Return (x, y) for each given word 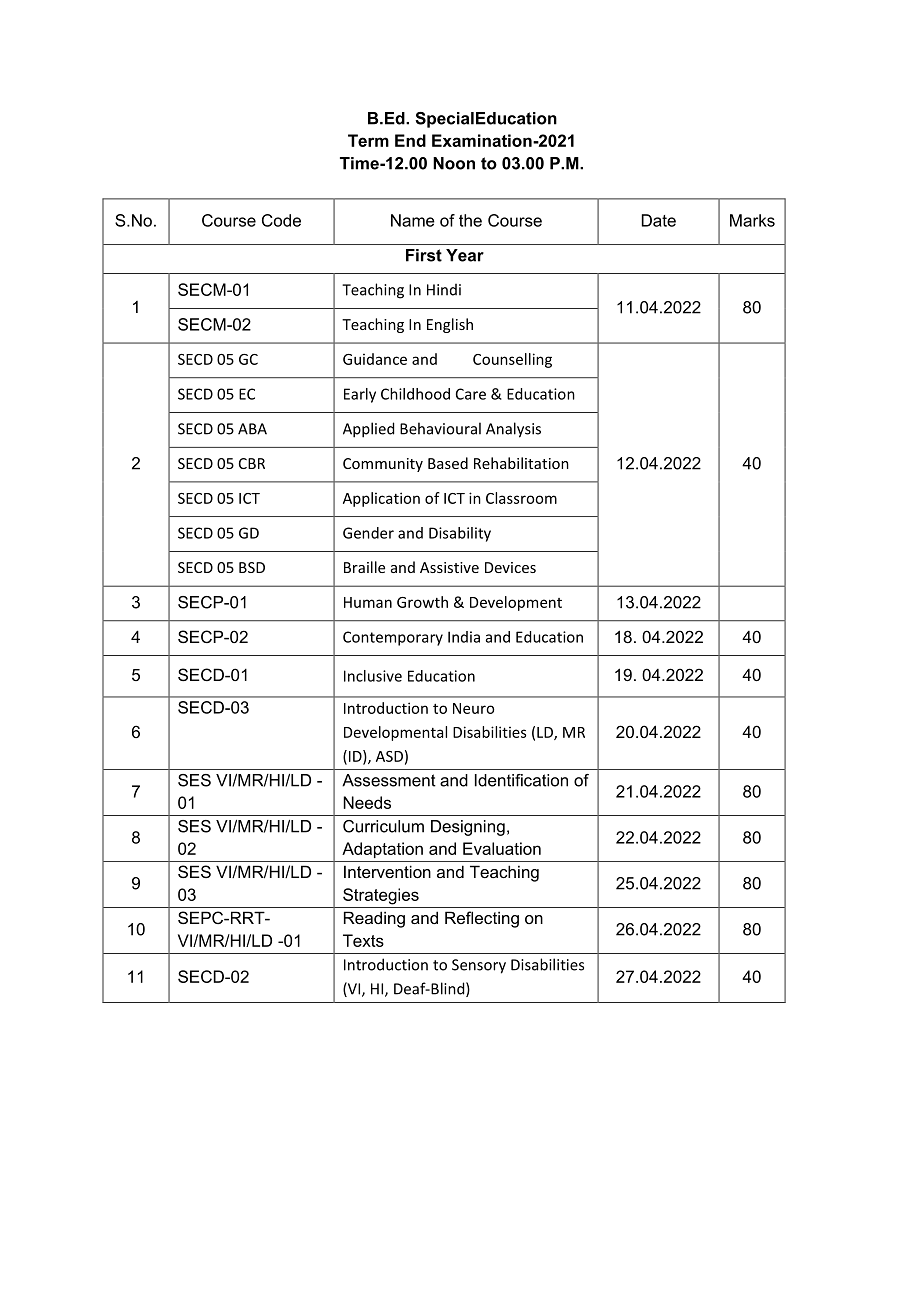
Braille (364, 567)
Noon (454, 163)
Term (368, 140)
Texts (363, 940)
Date (659, 220)
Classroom (521, 498)
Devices (510, 567)
